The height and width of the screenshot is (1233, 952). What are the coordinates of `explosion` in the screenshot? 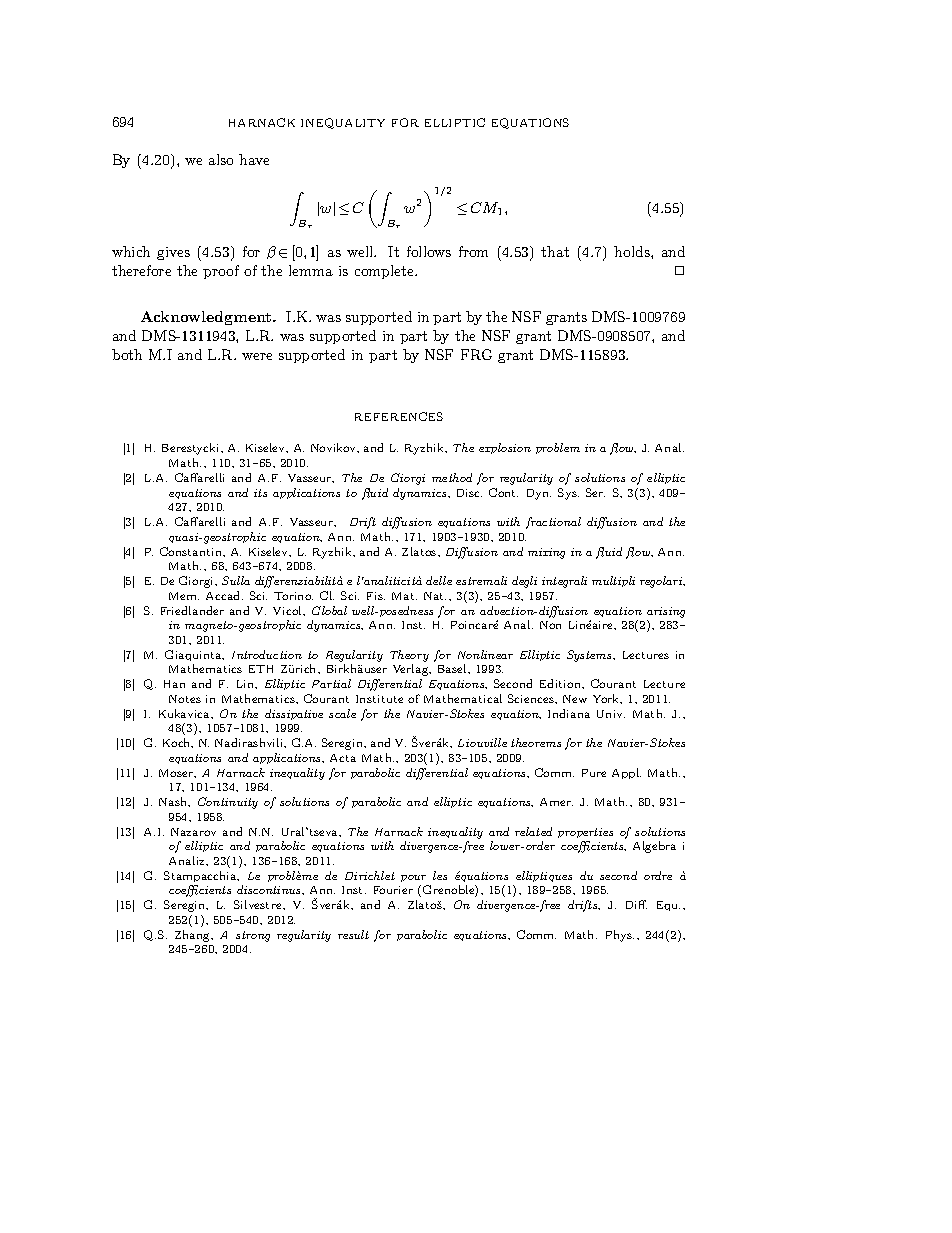 It's located at (505, 448).
